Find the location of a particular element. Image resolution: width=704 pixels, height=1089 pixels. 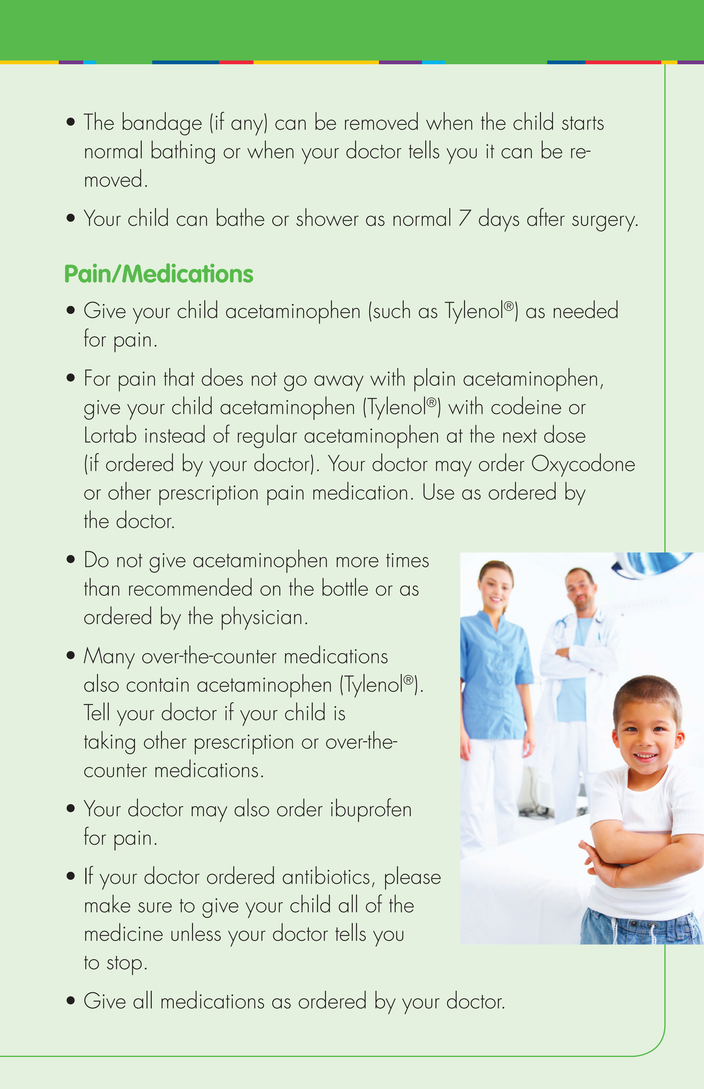

bathing is located at coordinates (183, 152).
